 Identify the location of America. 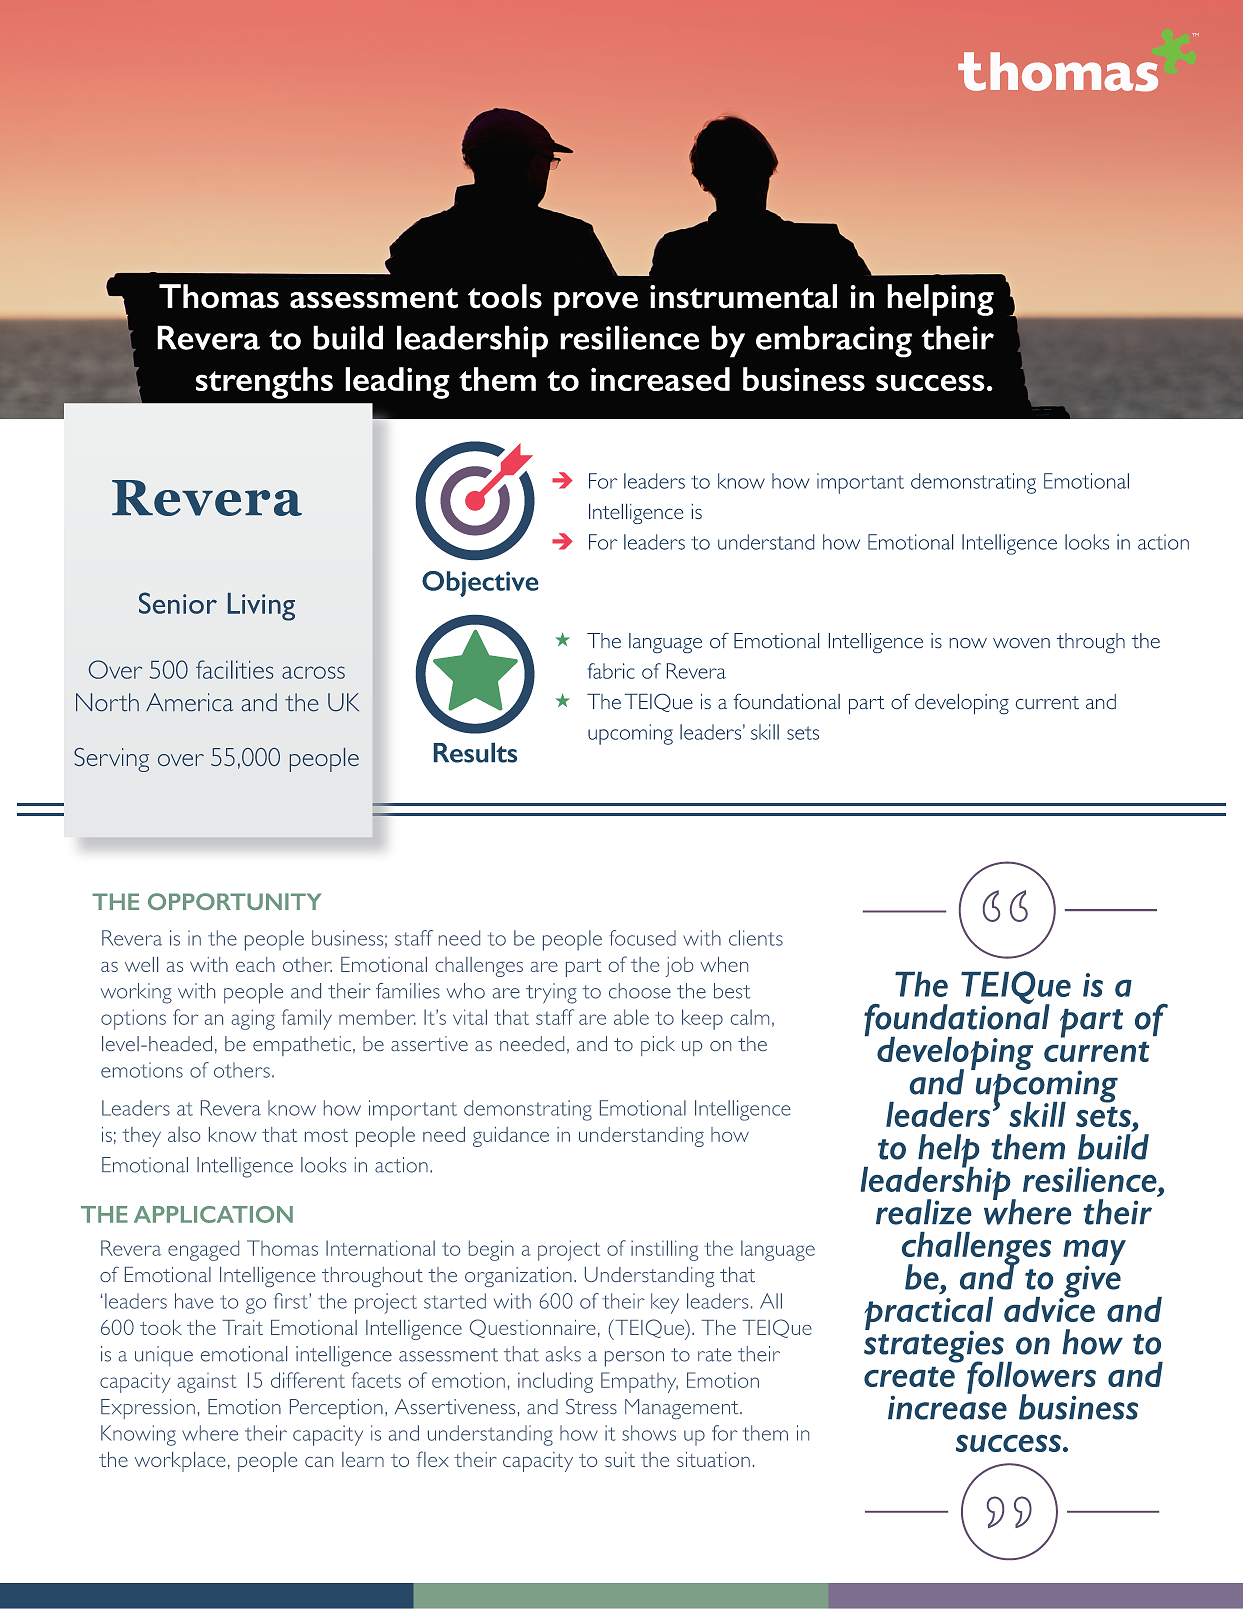
(189, 702).
